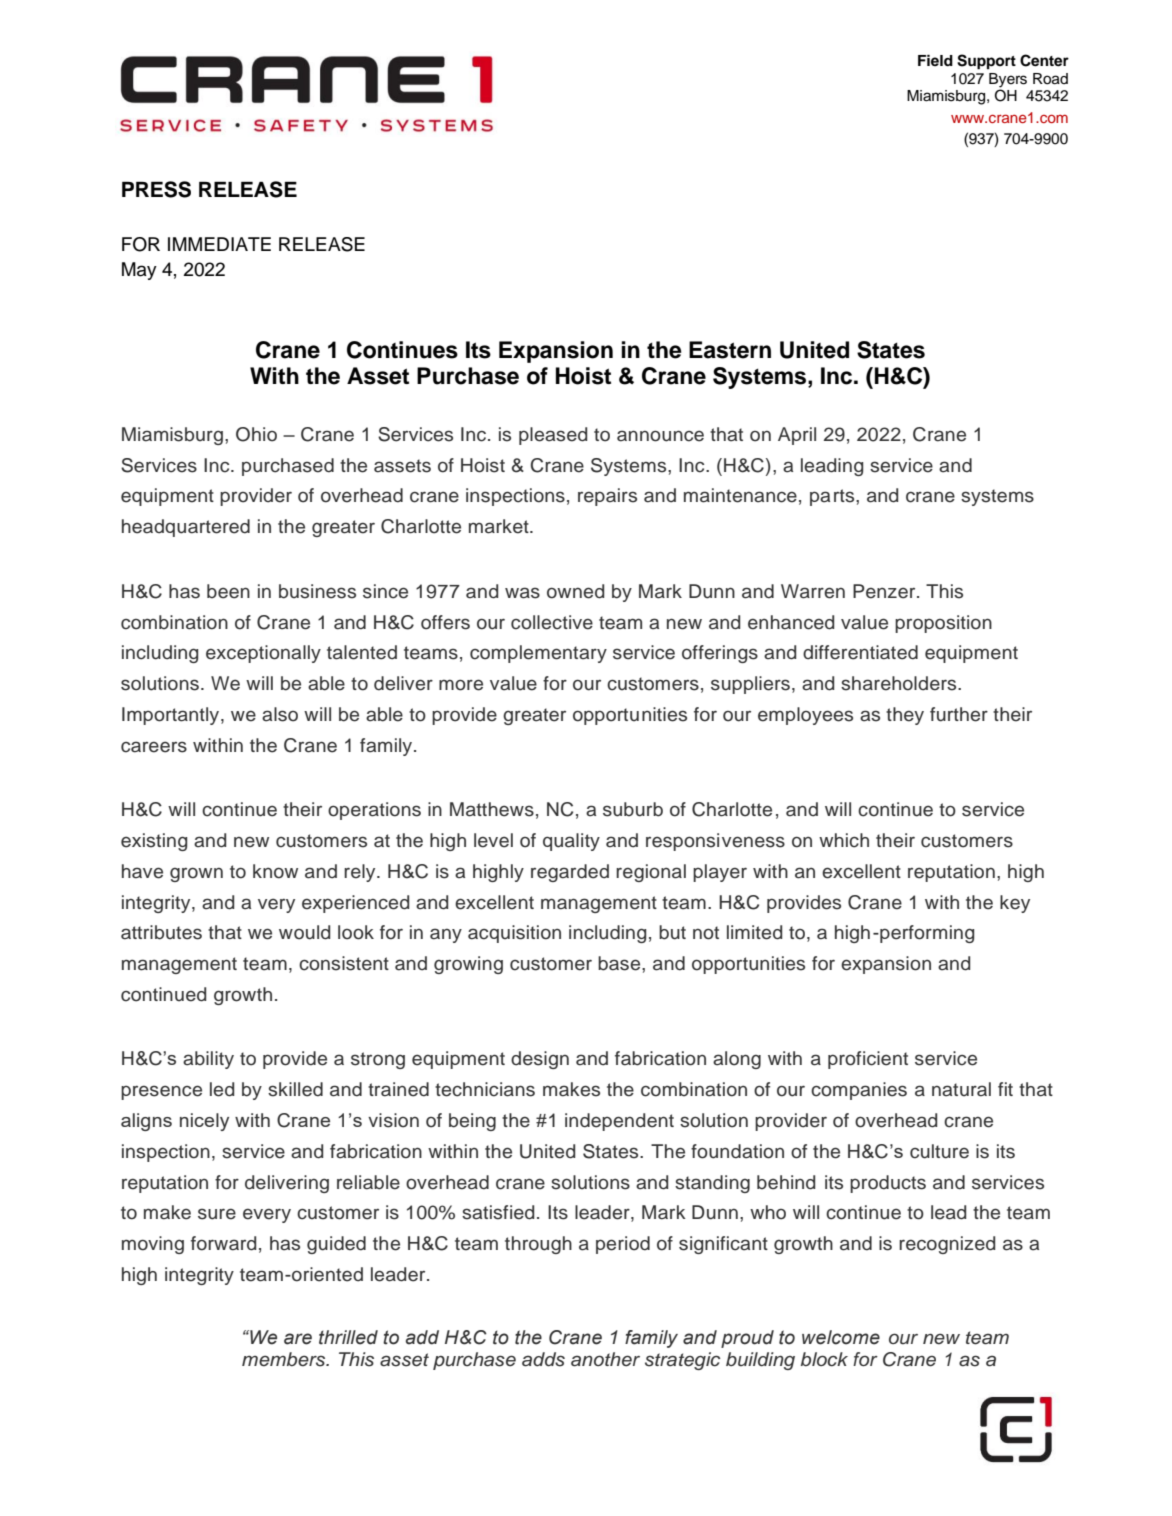 This screenshot has width=1172, height=1516. Describe the element at coordinates (280, 714) in the screenshot. I see `also` at that location.
